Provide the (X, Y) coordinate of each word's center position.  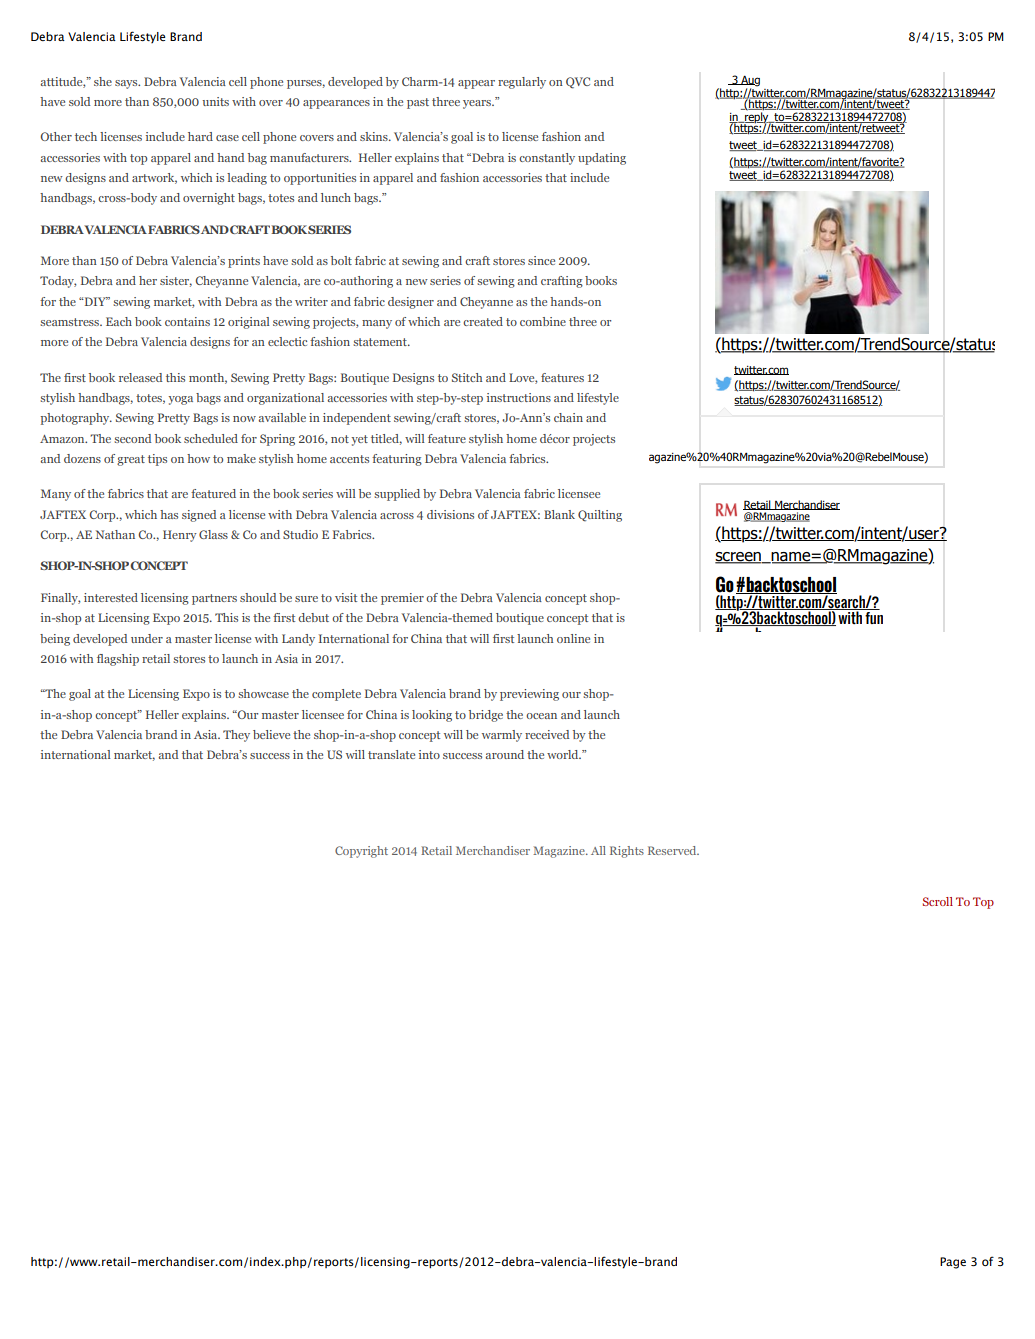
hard (200, 136)
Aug (749, 81)
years (478, 104)
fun (874, 618)
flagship (118, 660)
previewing (529, 695)
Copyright (361, 852)
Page (953, 1263)
